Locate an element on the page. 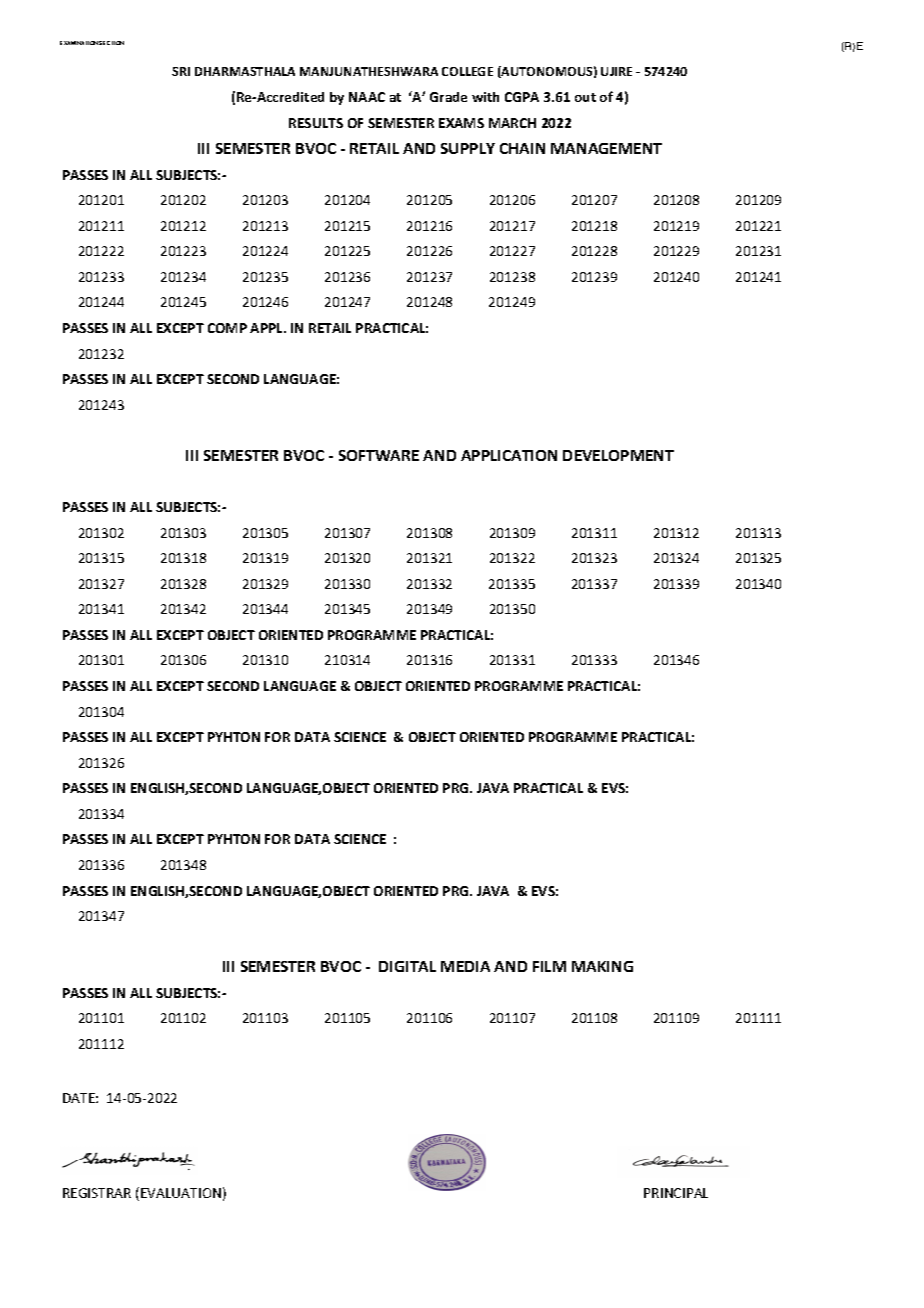 The image size is (924, 1308). SRI is located at coordinates (181, 71).
